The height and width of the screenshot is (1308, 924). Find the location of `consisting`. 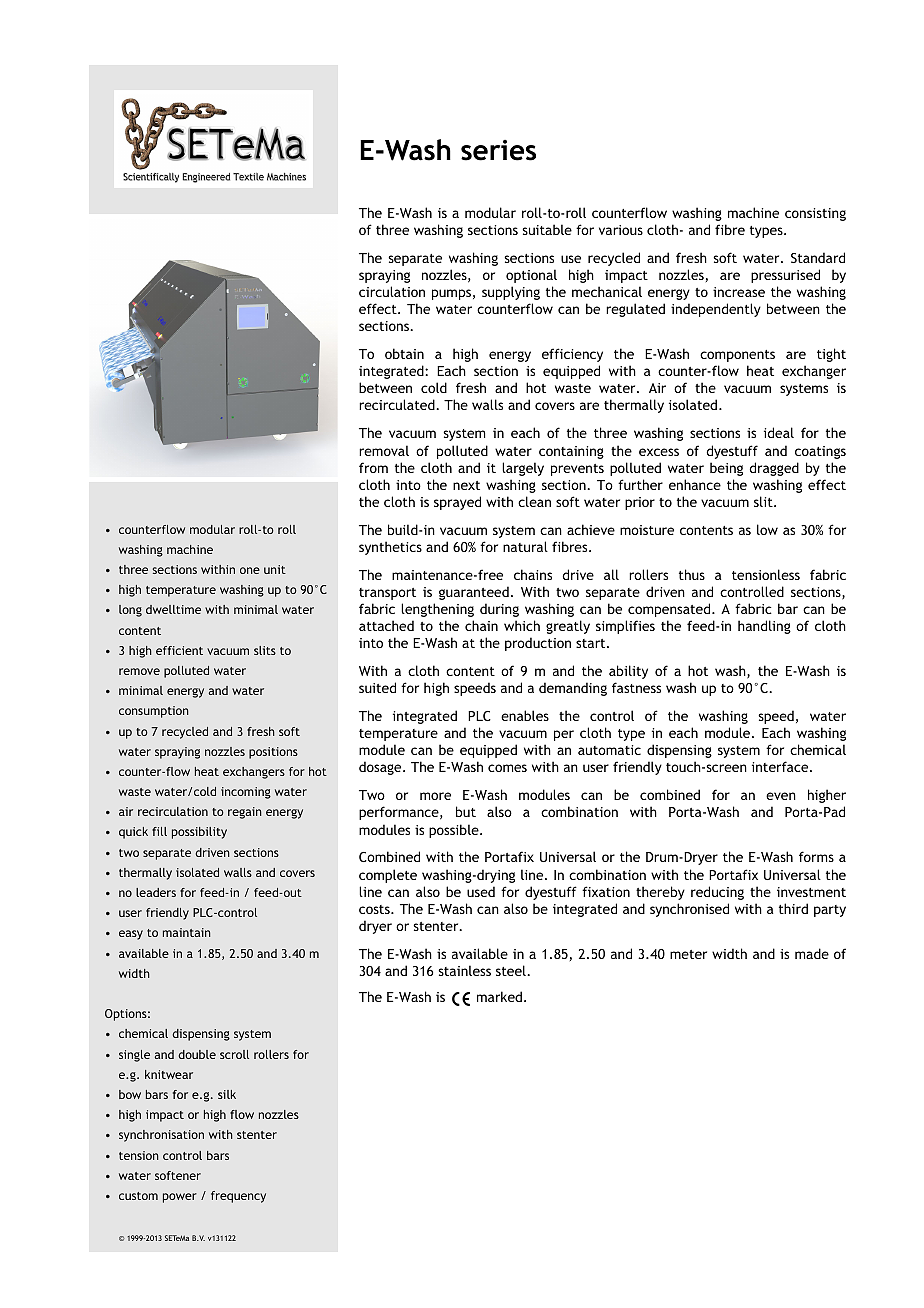

consisting is located at coordinates (815, 214).
